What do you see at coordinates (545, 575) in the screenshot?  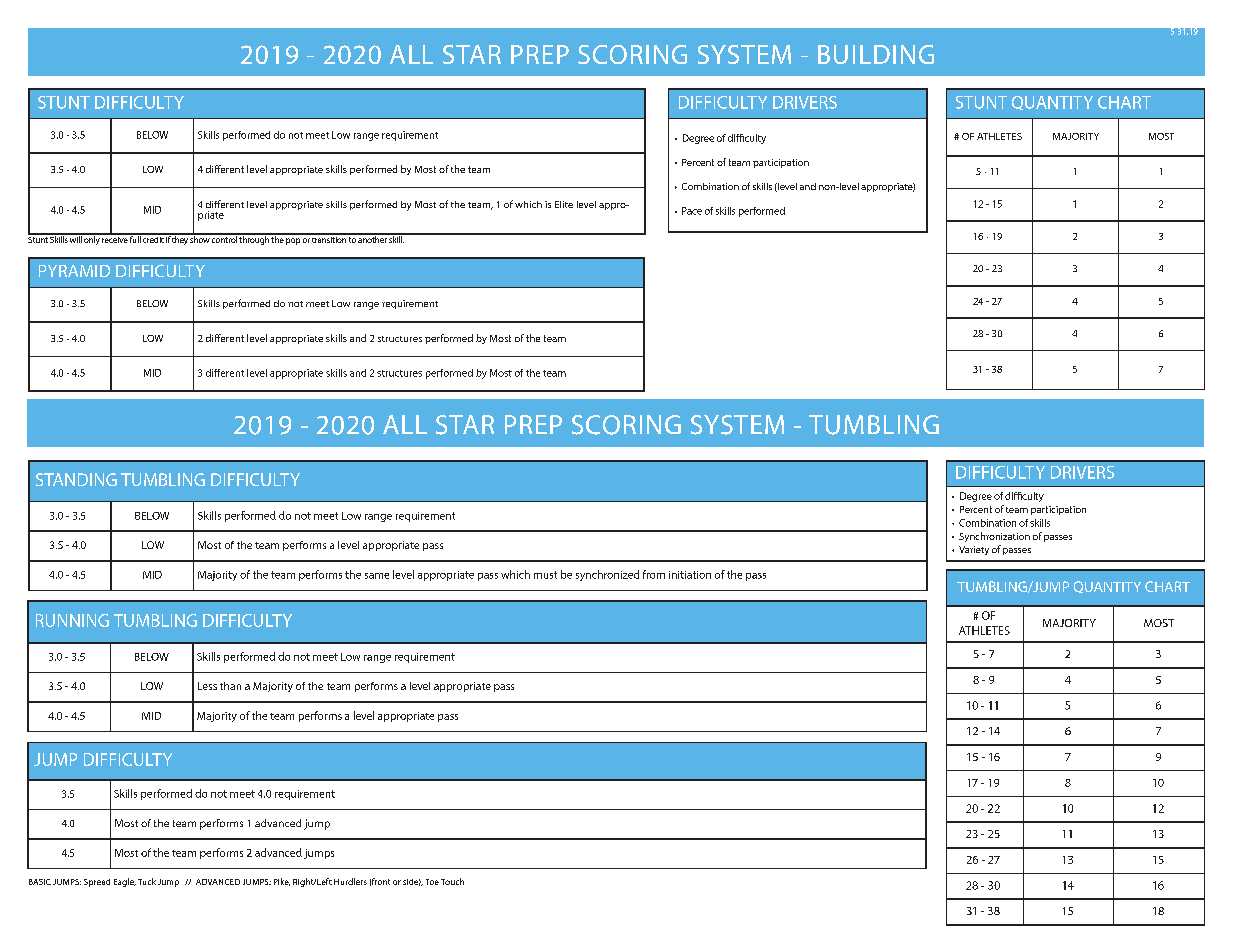 I see `must` at bounding box center [545, 575].
